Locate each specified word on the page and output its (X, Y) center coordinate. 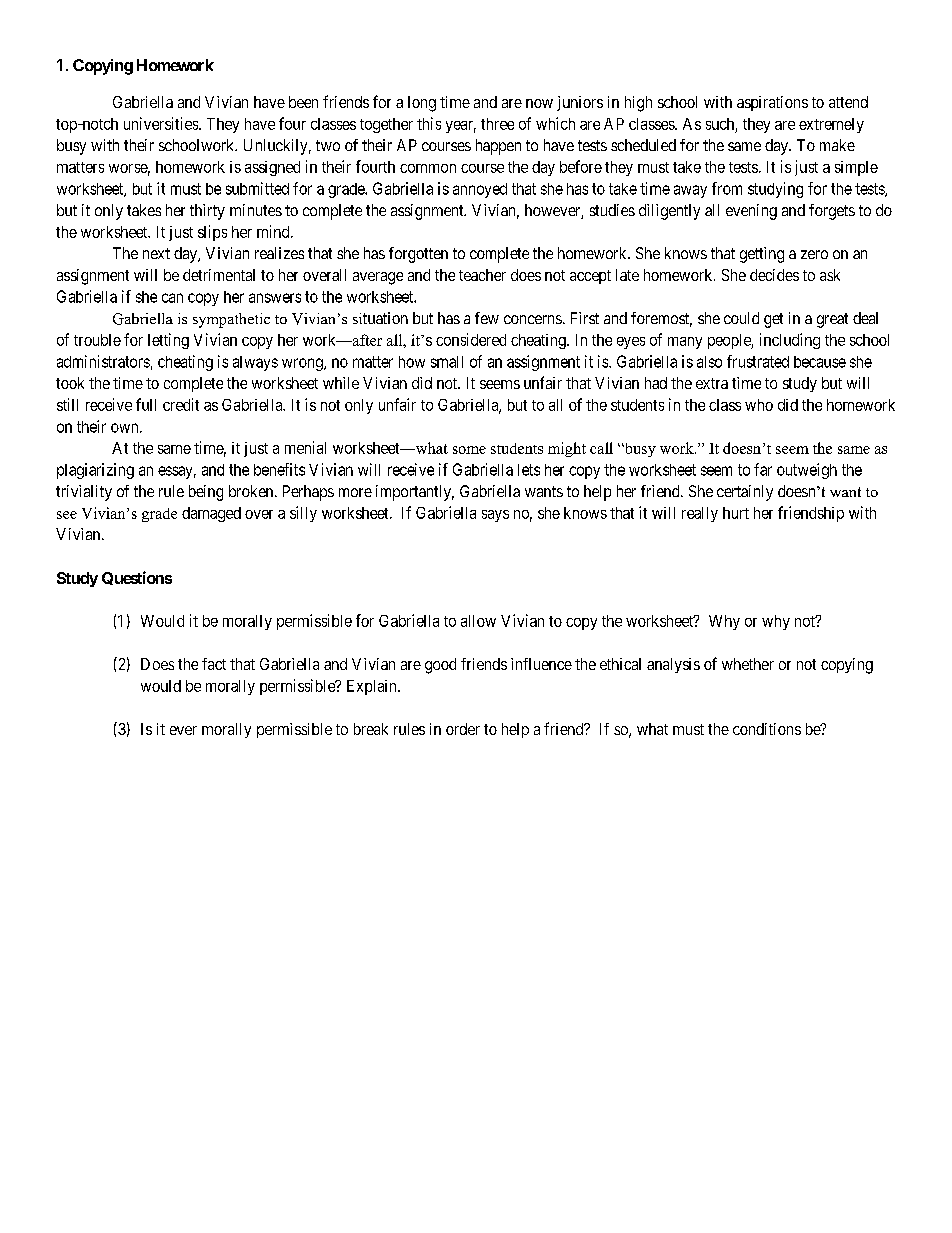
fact (214, 664)
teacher (482, 275)
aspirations (772, 103)
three (497, 124)
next (156, 253)
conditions (767, 729)
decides (774, 275)
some (469, 450)
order (463, 729)
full (146, 404)
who (759, 405)
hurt (736, 513)
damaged (211, 514)
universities (162, 123)
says (495, 516)
